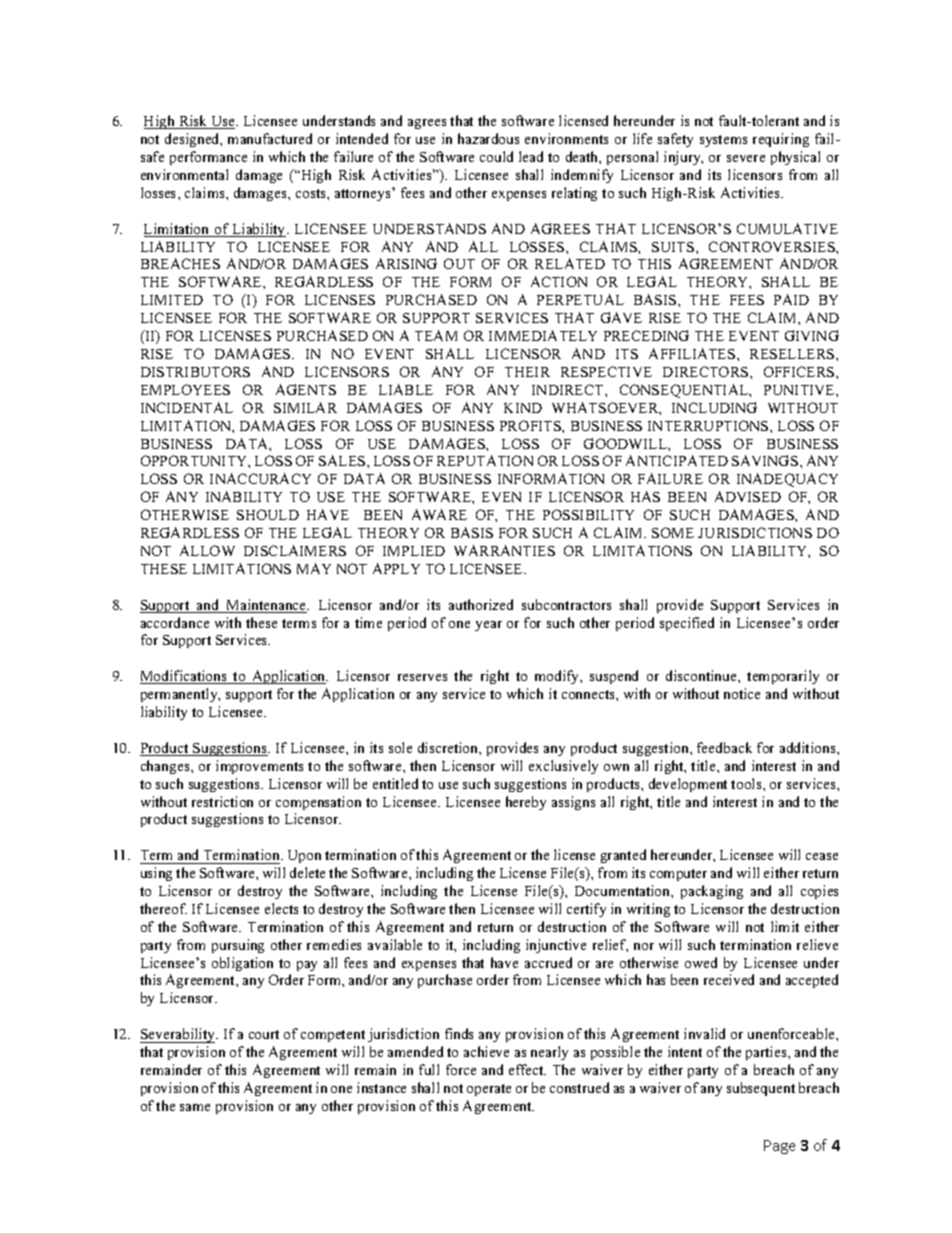  I want to click on INABILITY, so click(244, 496).
